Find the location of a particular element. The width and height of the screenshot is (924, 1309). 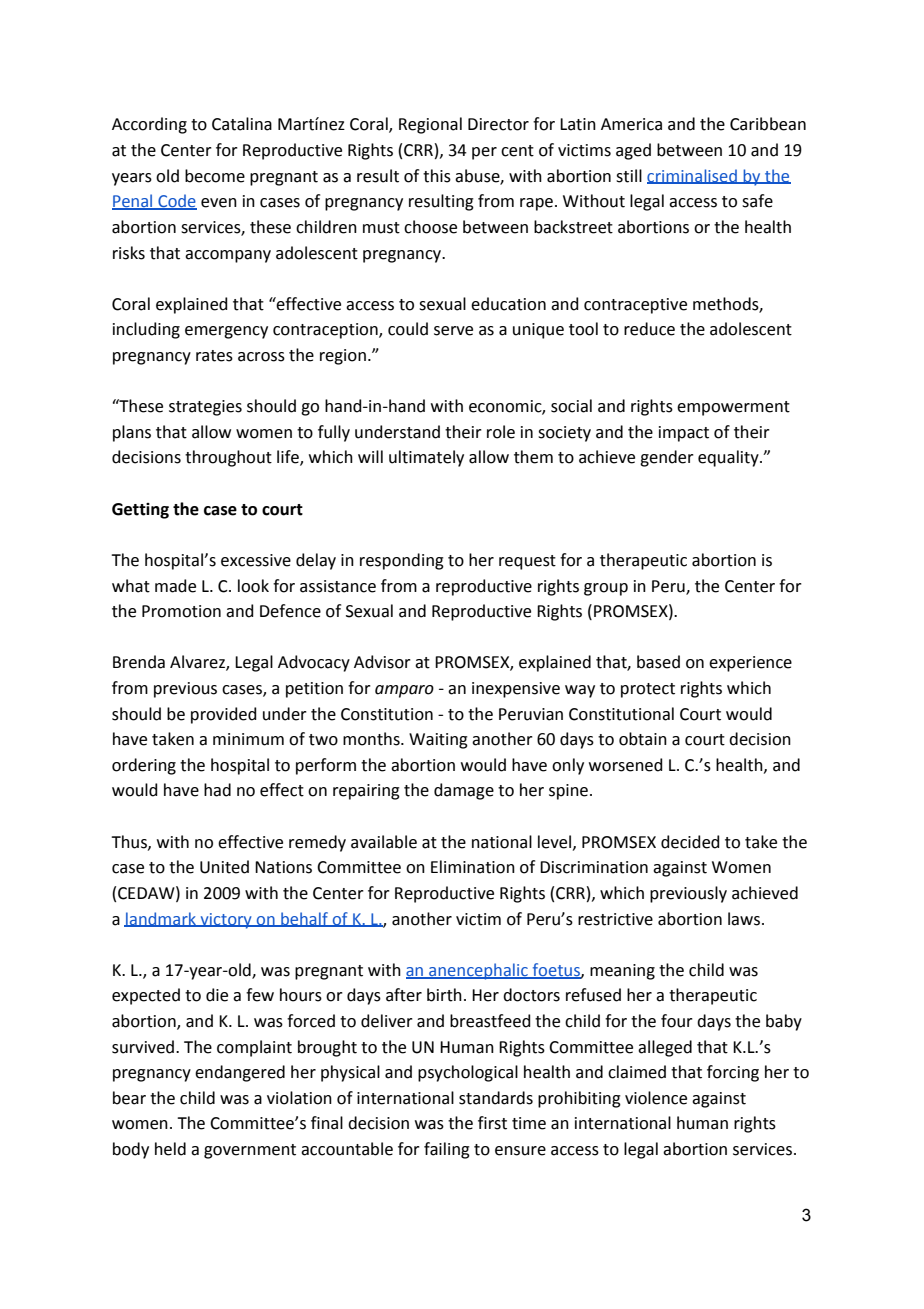

aged is located at coordinates (633, 151).
